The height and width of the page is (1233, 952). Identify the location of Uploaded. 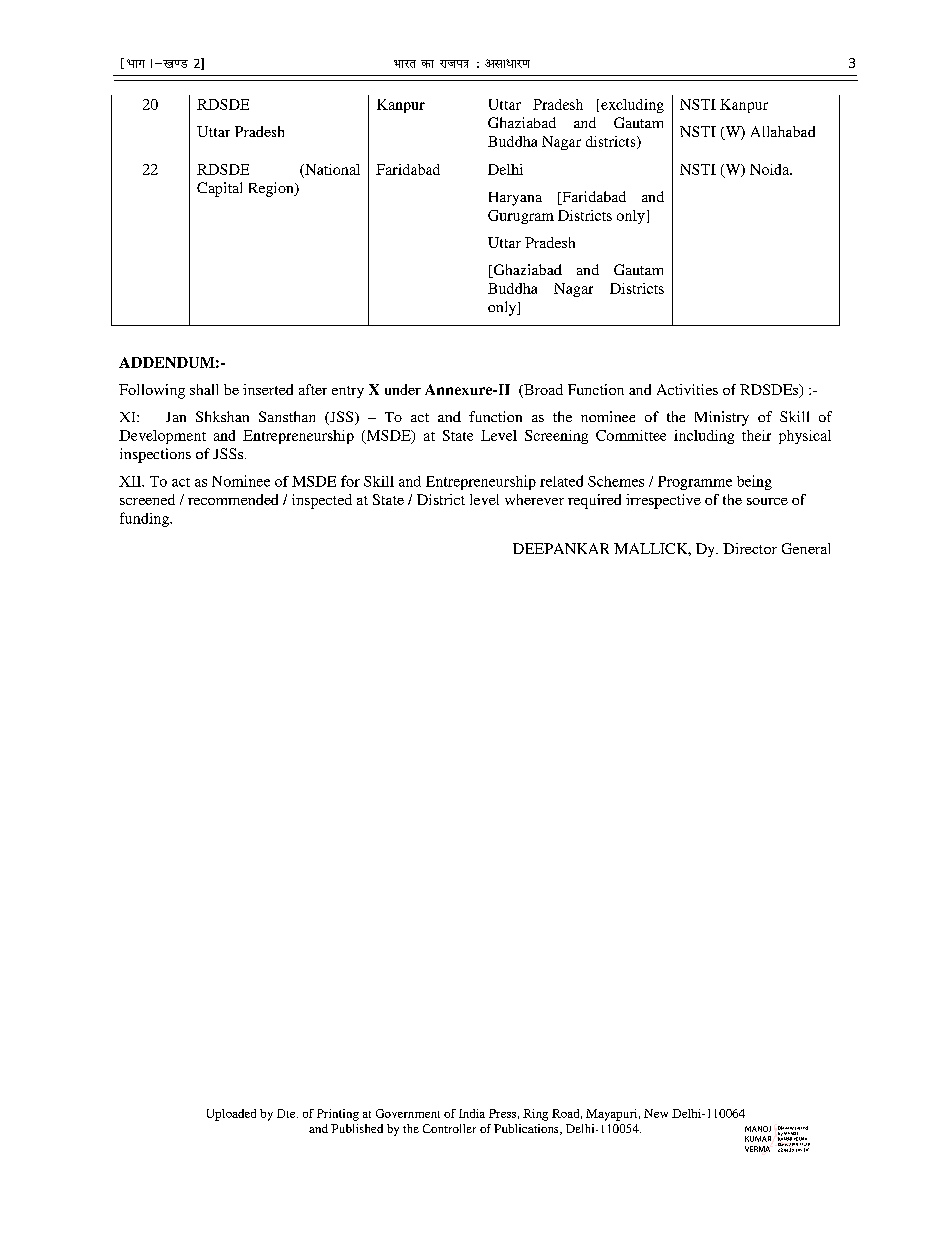
(231, 1115).
